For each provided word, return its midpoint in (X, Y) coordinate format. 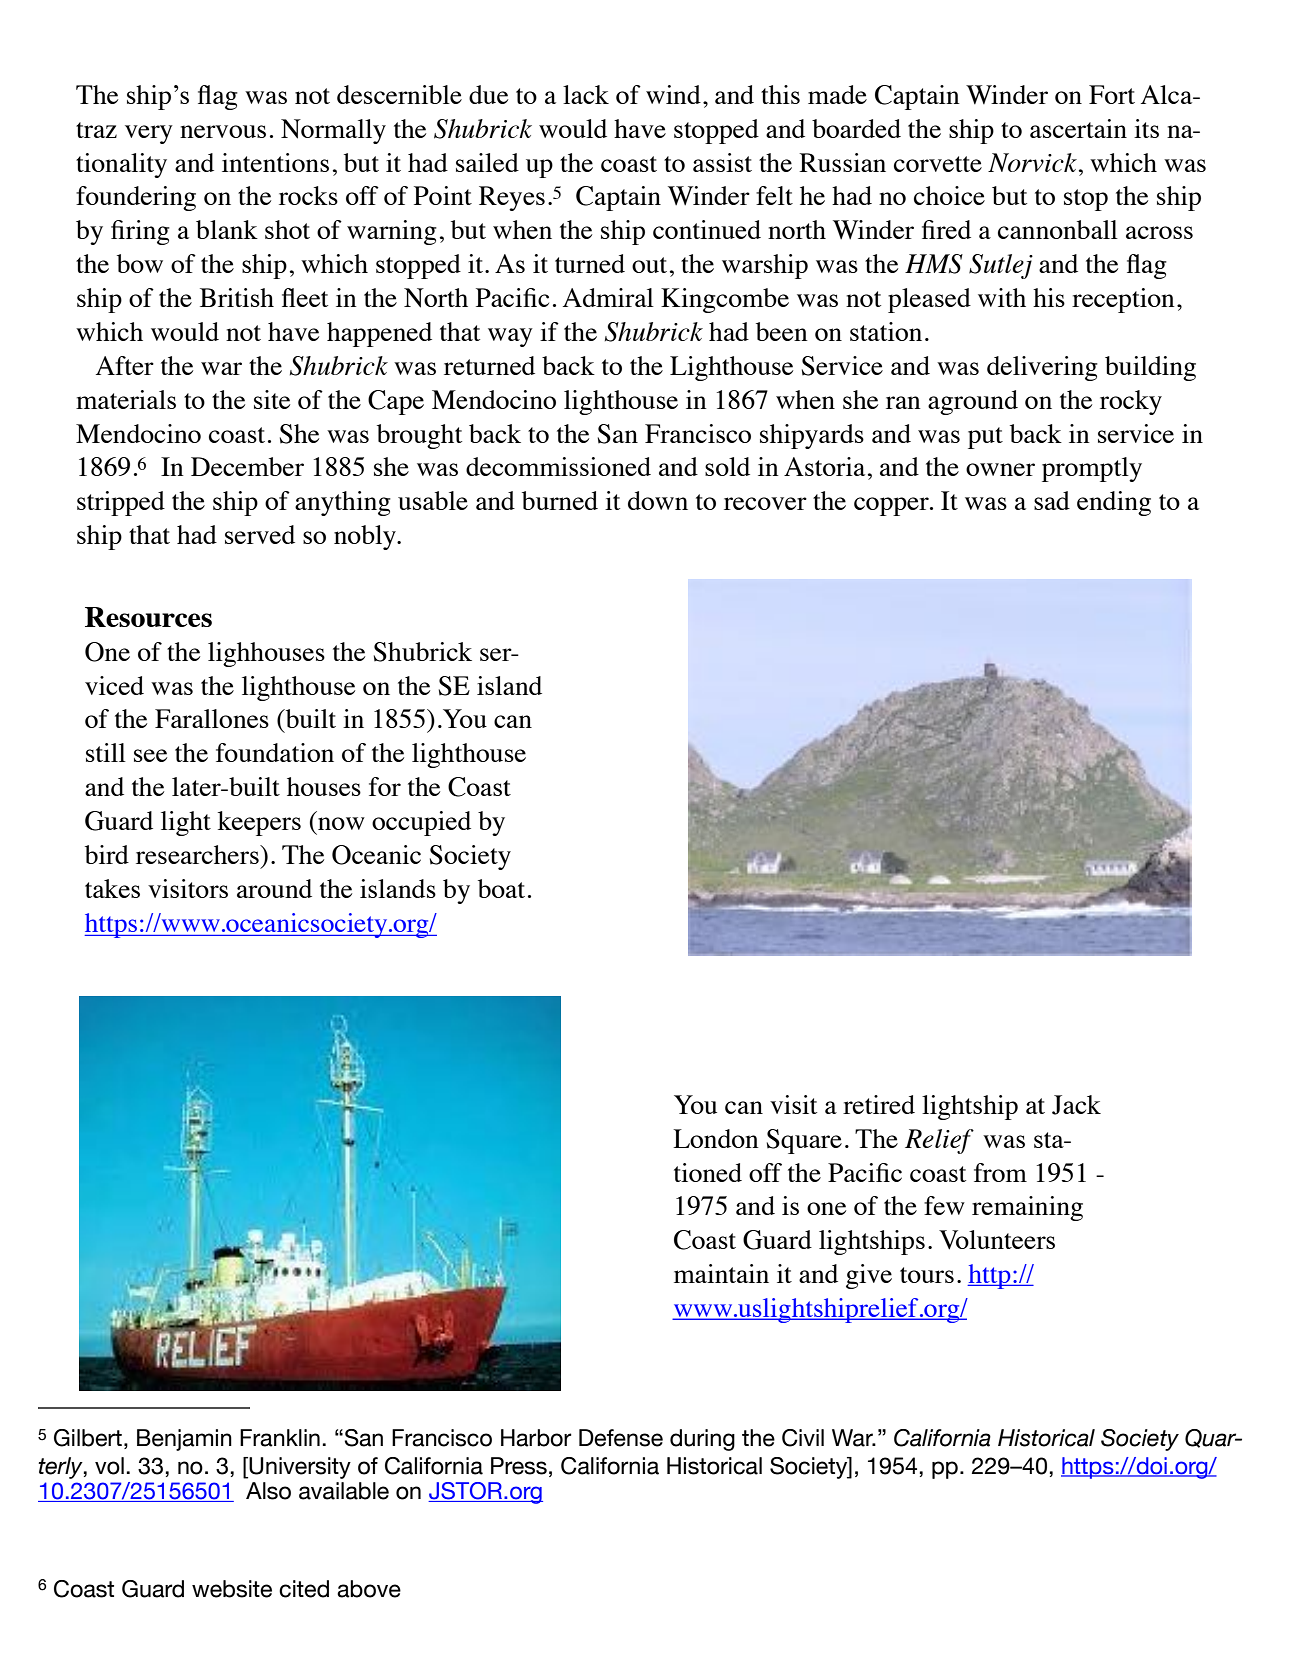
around (274, 888)
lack (586, 94)
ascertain (1078, 128)
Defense (621, 1438)
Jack (1076, 1105)
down (658, 500)
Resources (148, 617)
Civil (803, 1438)
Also (268, 1491)
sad (1052, 500)
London (716, 1138)
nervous (223, 131)
